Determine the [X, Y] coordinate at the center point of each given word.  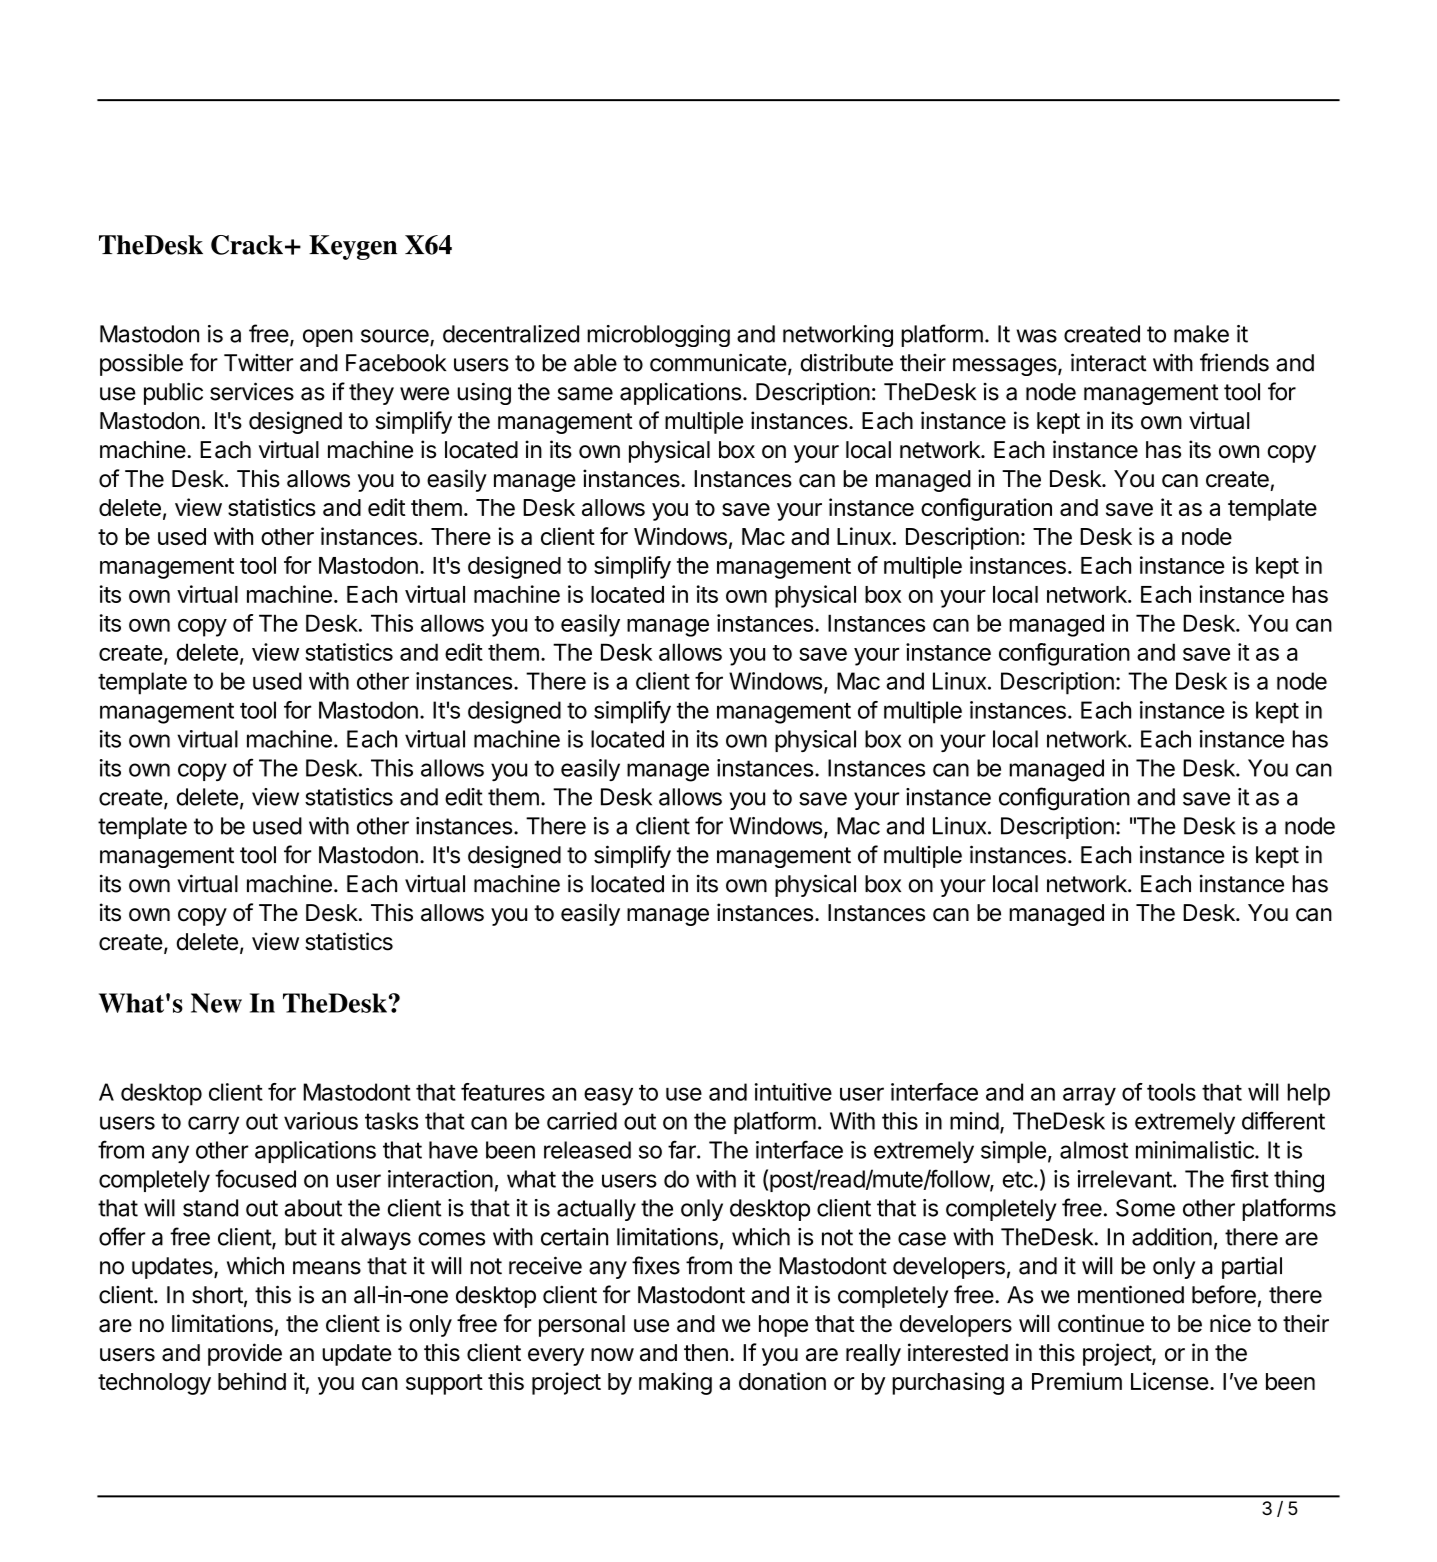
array [1089, 1096]
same [585, 394]
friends [1234, 362]
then [706, 1353]
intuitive [793, 1092]
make [1201, 334]
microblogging [658, 336]
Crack [247, 245]
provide [245, 1354]
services [252, 391]
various [321, 1121]
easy [608, 1096]
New [216, 1003]
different [1283, 1120]
